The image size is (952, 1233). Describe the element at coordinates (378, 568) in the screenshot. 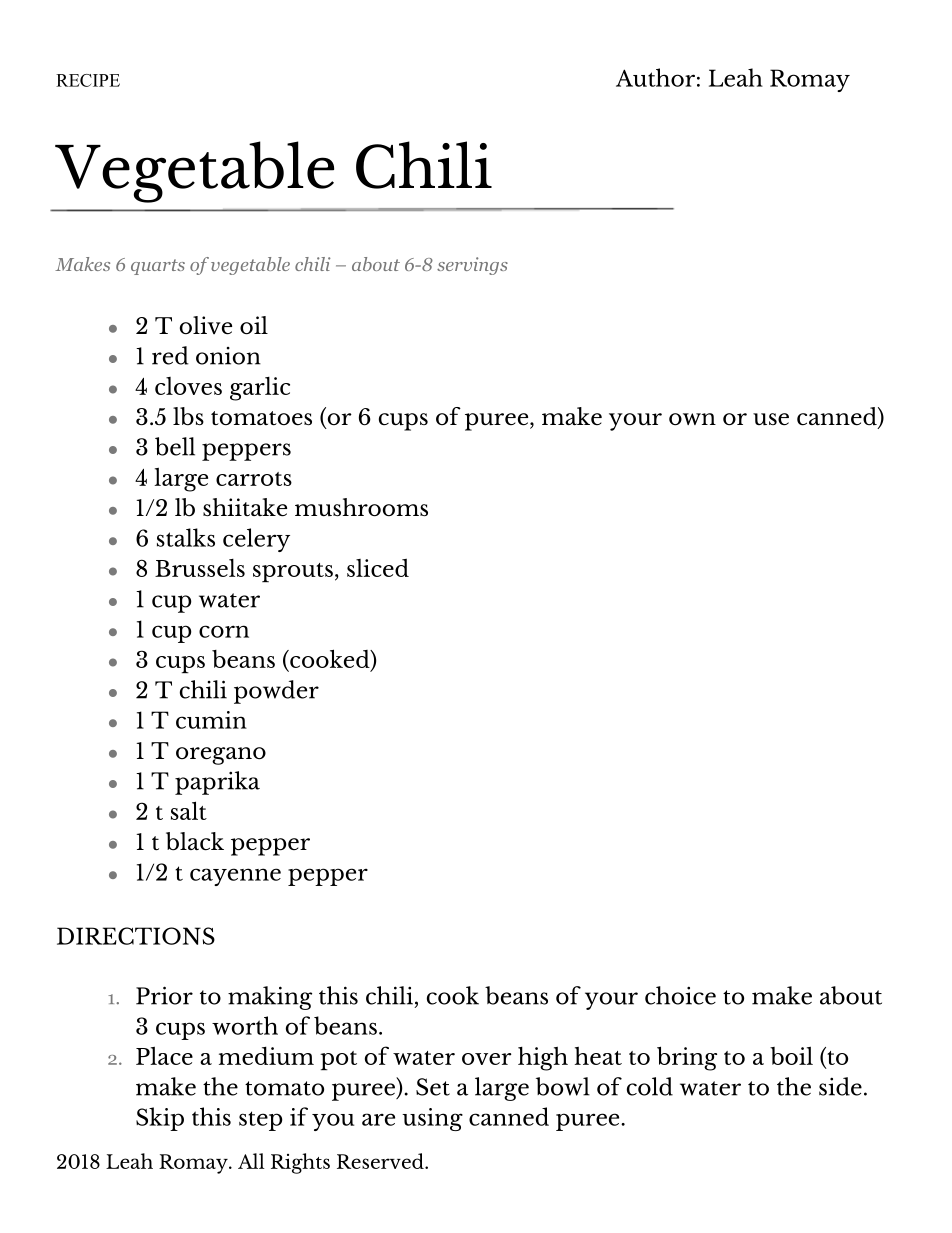

I see `sliced` at that location.
